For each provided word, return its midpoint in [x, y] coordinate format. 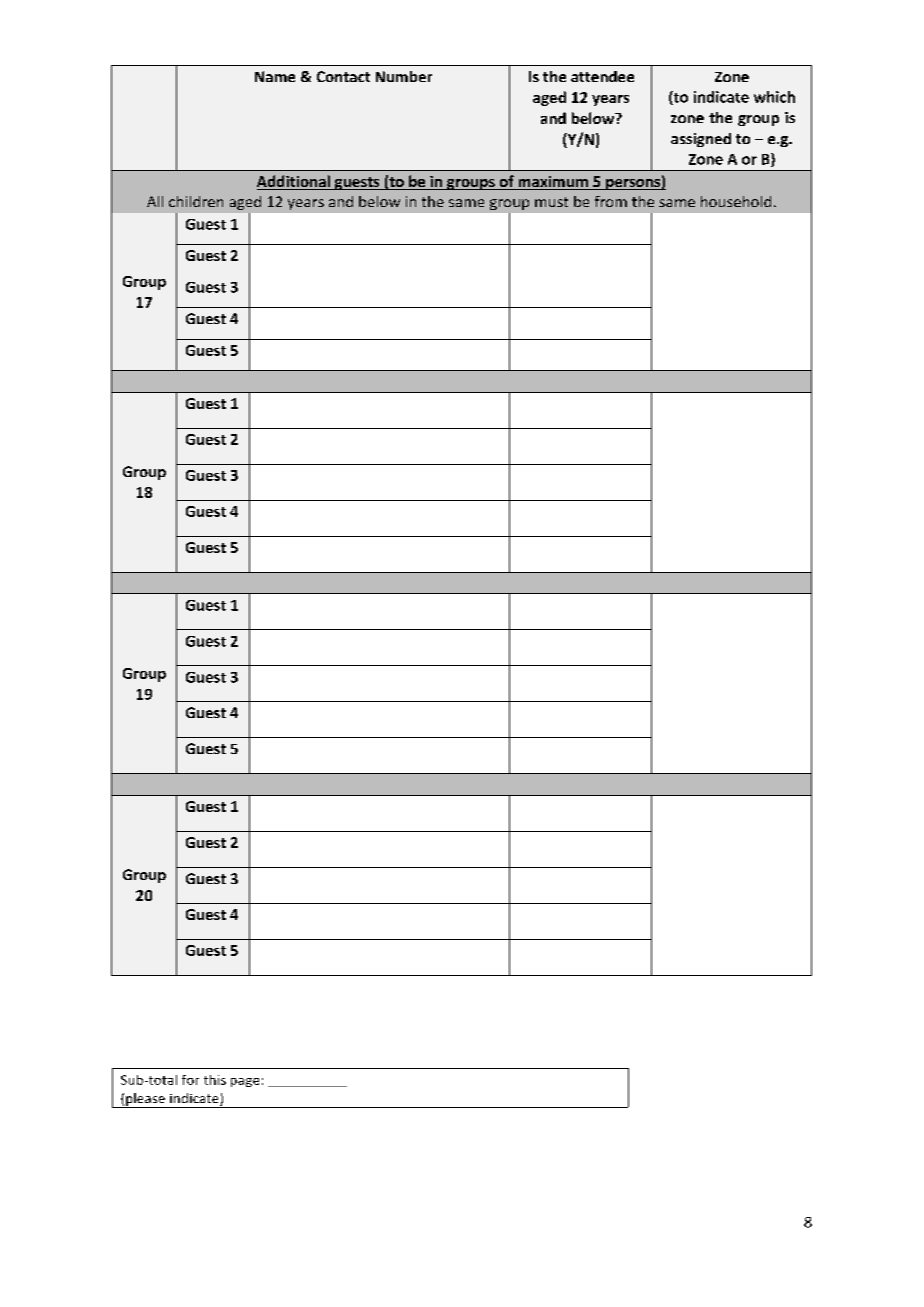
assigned [701, 140]
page [245, 1082]
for [190, 1080]
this [215, 1080]
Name [275, 76]
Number [404, 76]
